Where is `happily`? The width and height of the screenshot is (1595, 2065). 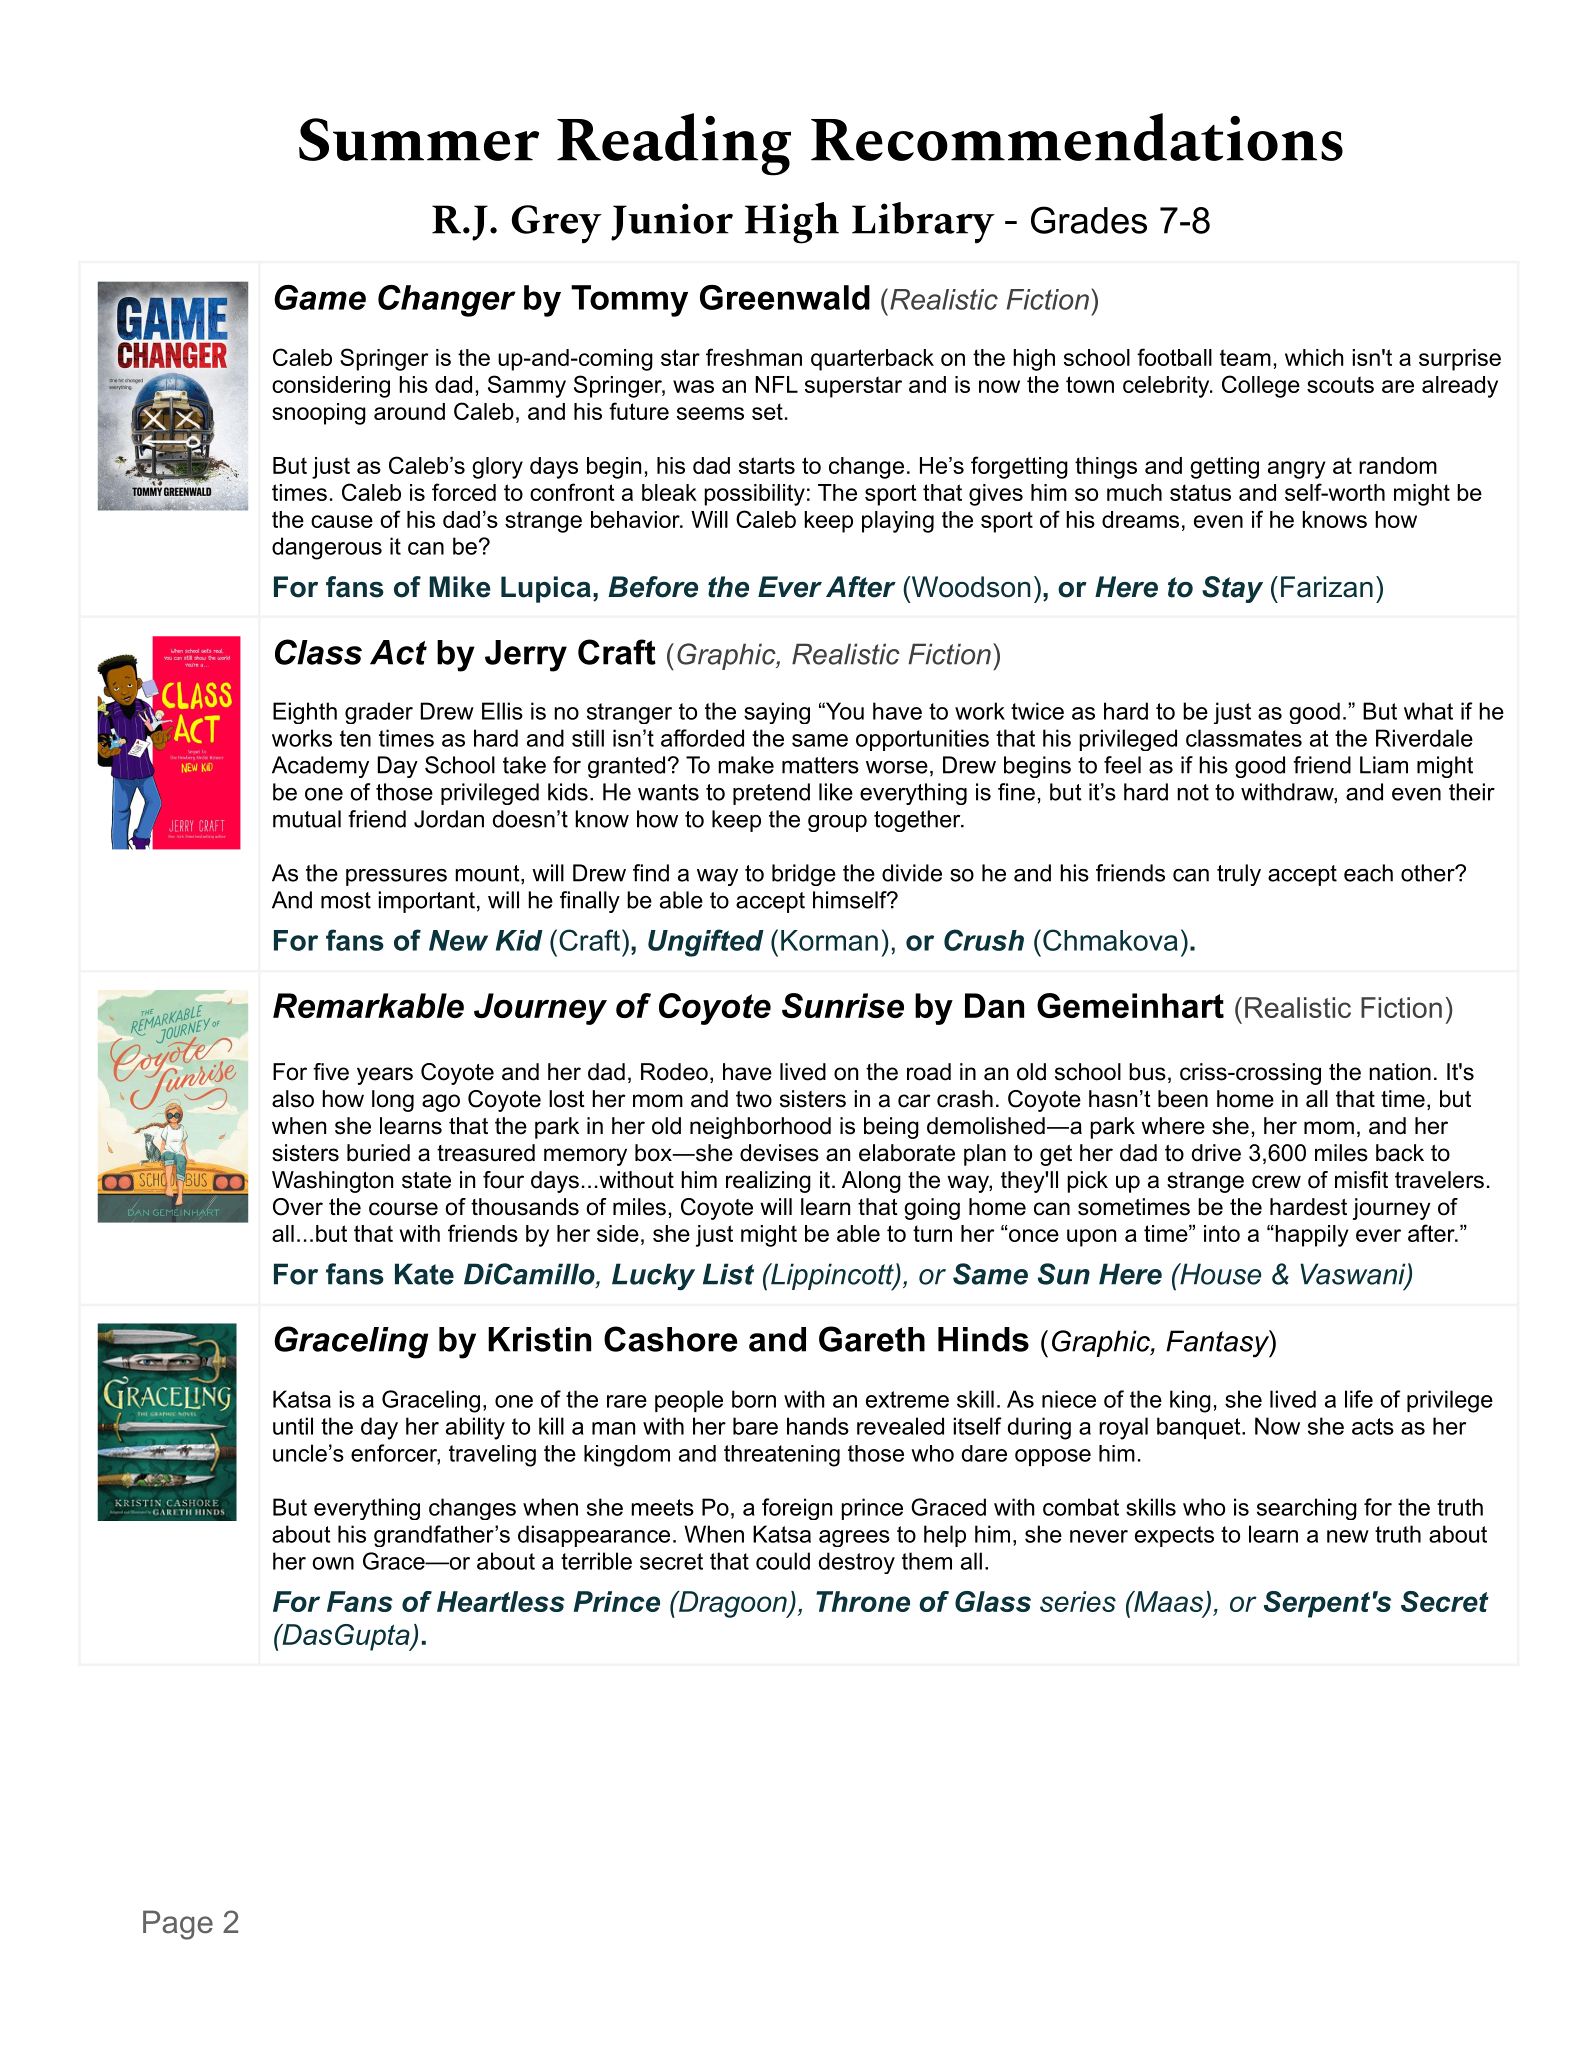 happily is located at coordinates (1310, 1236).
